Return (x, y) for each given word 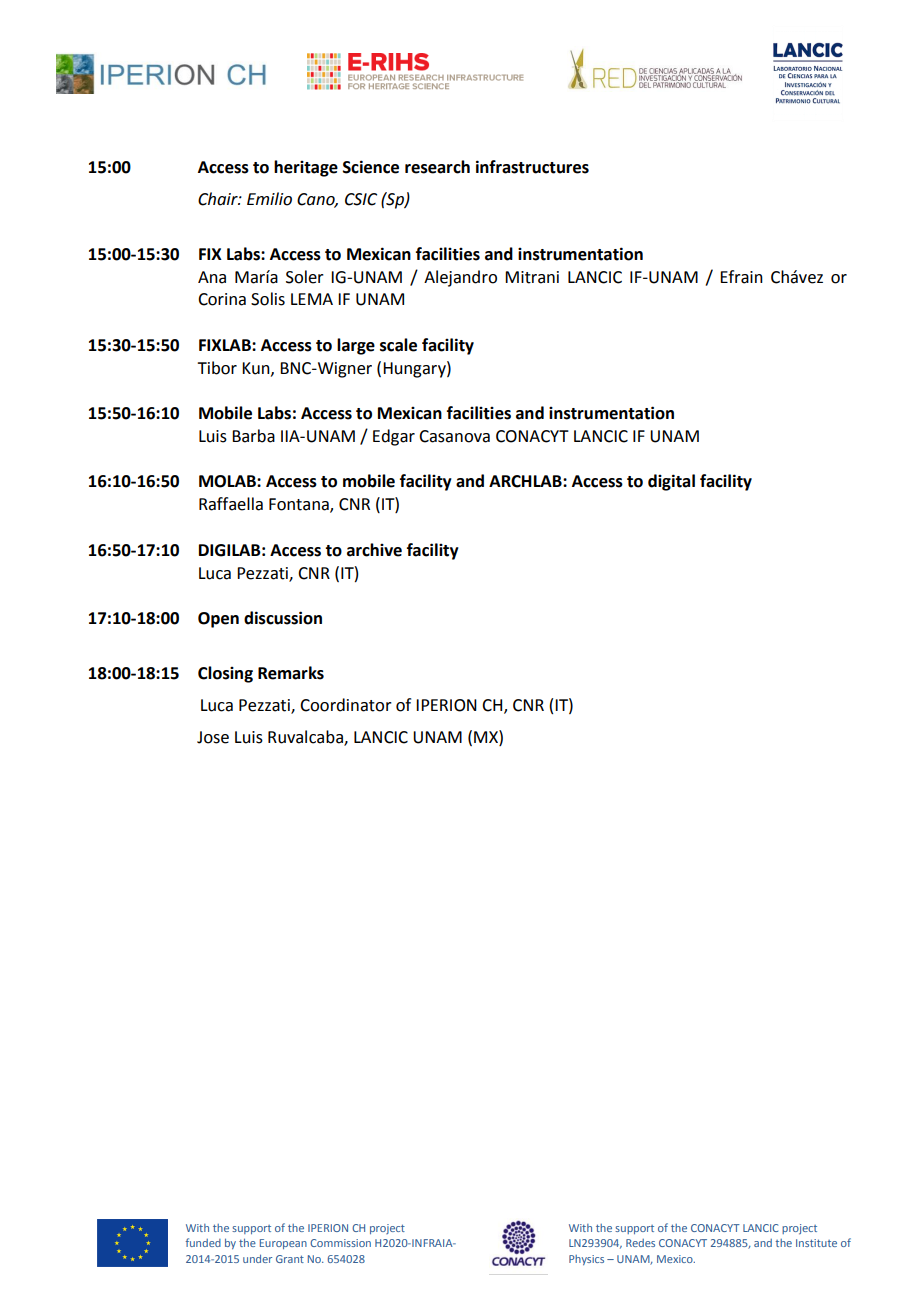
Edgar (394, 437)
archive (374, 550)
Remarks (291, 673)
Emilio (269, 199)
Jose (213, 737)
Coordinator (346, 705)
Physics (586, 1260)
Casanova (454, 436)
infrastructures (532, 167)
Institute (816, 1243)
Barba (253, 436)
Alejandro (460, 278)
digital (671, 482)
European (283, 1244)
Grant (290, 1259)
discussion (283, 618)
